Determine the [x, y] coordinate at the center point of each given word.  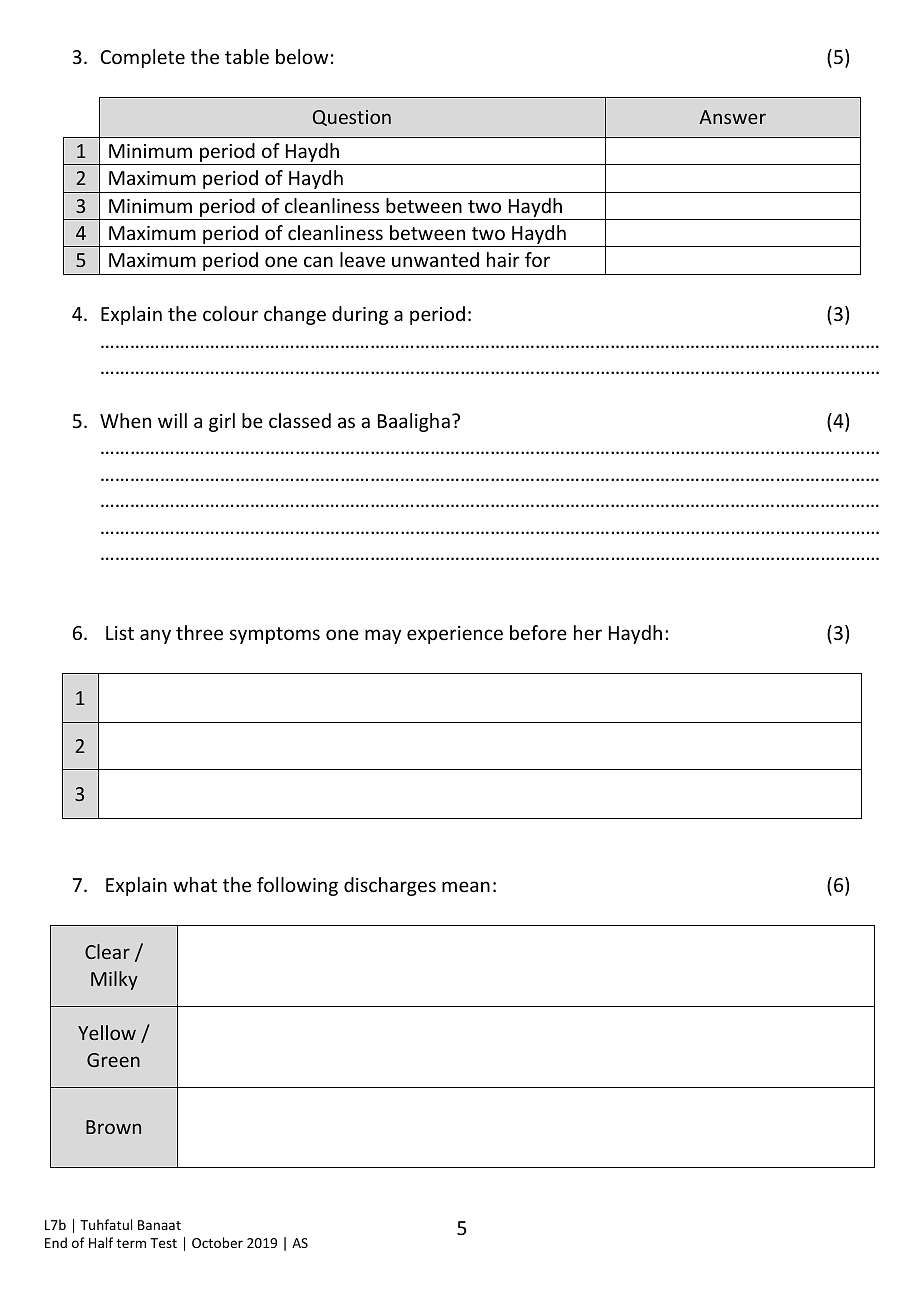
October [217, 1242]
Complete [142, 58]
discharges [390, 886]
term [131, 1243]
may [383, 636]
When [125, 420]
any [155, 636]
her [588, 632]
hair [503, 259]
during [360, 315]
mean [466, 886]
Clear [107, 951]
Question [352, 118]
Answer [732, 117]
